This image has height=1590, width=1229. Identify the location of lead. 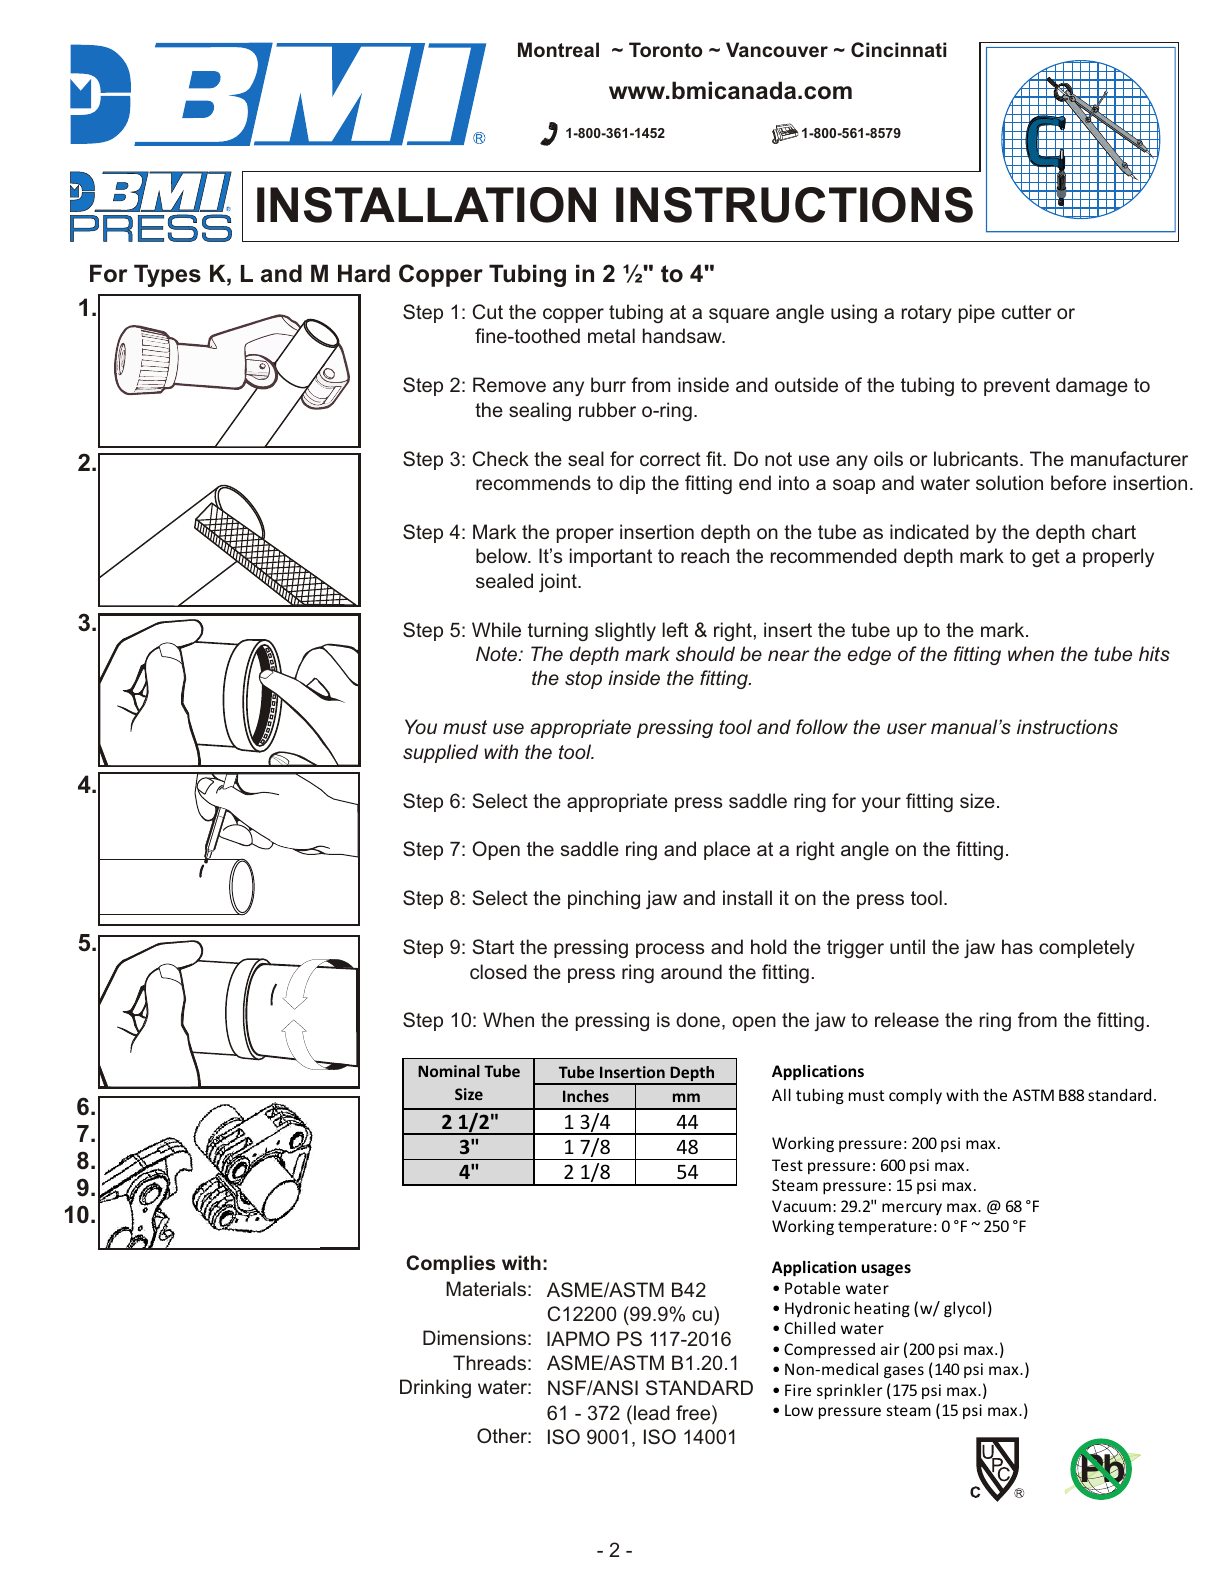
(652, 1412).
